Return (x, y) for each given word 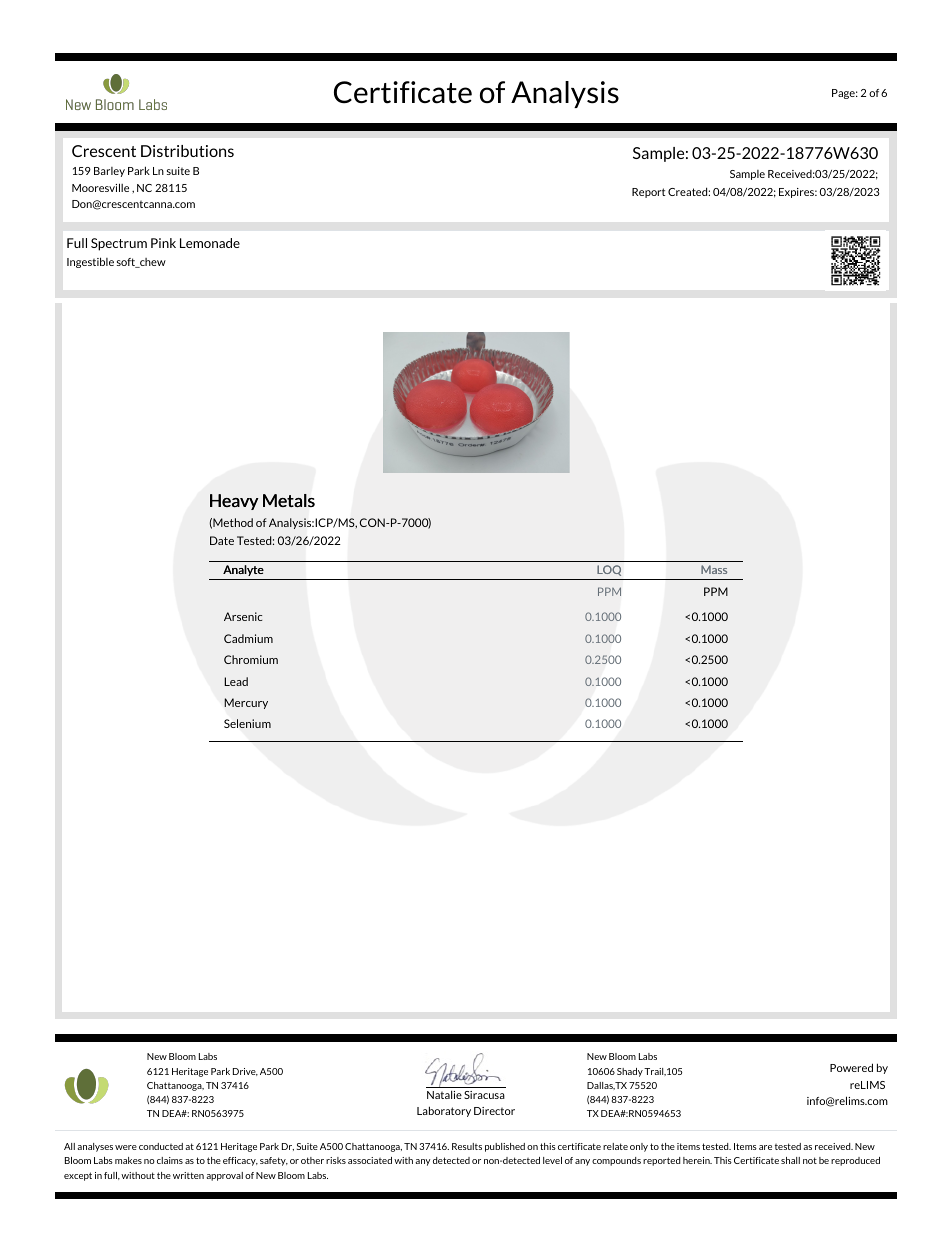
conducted (161, 1146)
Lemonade (210, 243)
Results (467, 1146)
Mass (714, 569)
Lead (236, 681)
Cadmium (248, 638)
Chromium (251, 659)
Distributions (187, 151)
